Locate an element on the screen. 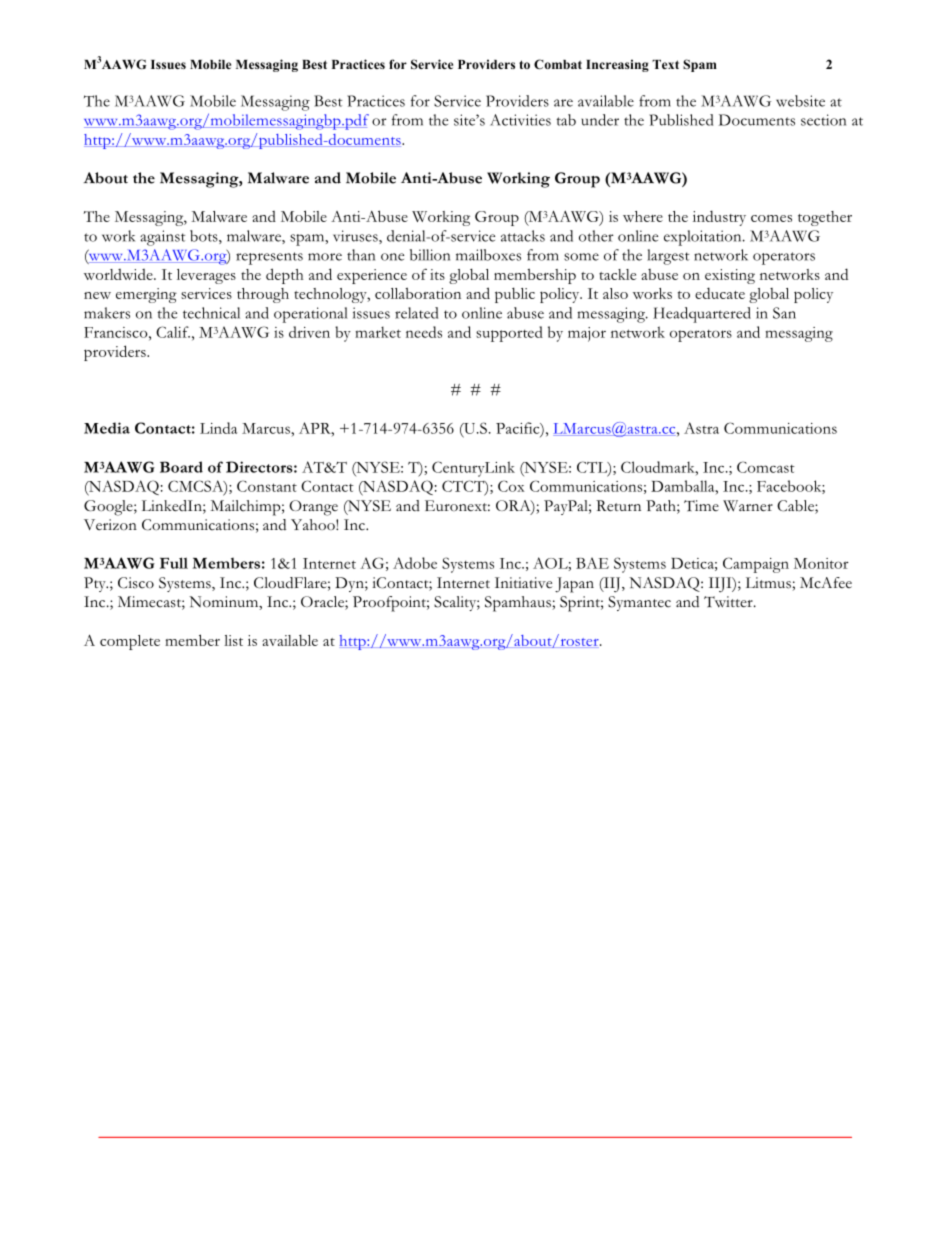 The width and height of the screenshot is (952, 1233). Headquartered is located at coordinates (702, 315).
